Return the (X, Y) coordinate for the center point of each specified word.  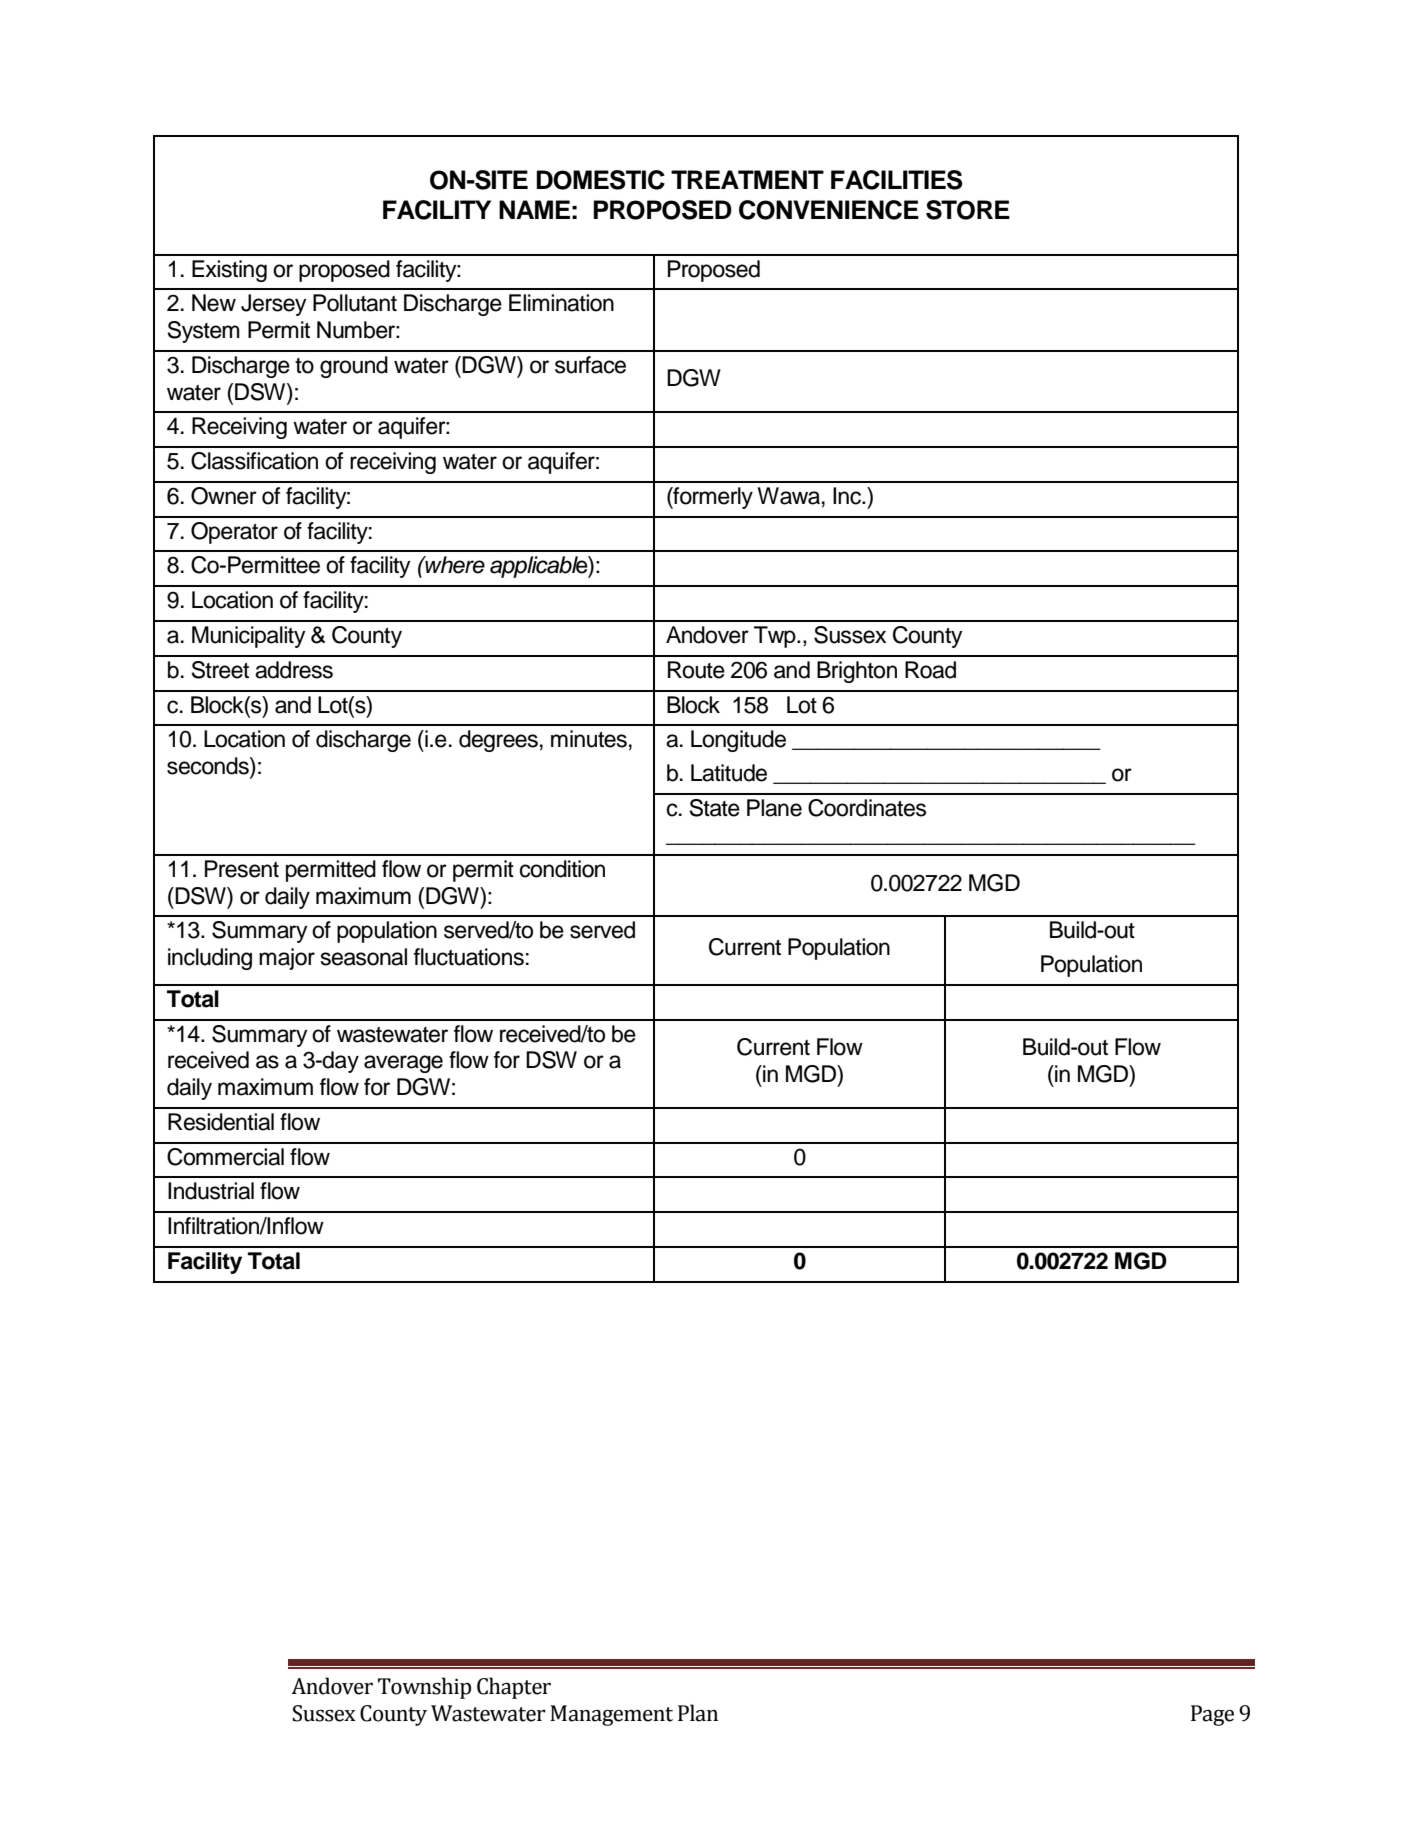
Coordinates (867, 808)
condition (562, 869)
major (287, 959)
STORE (968, 210)
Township (424, 1688)
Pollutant (355, 303)
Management (611, 1715)
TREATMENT (747, 179)
